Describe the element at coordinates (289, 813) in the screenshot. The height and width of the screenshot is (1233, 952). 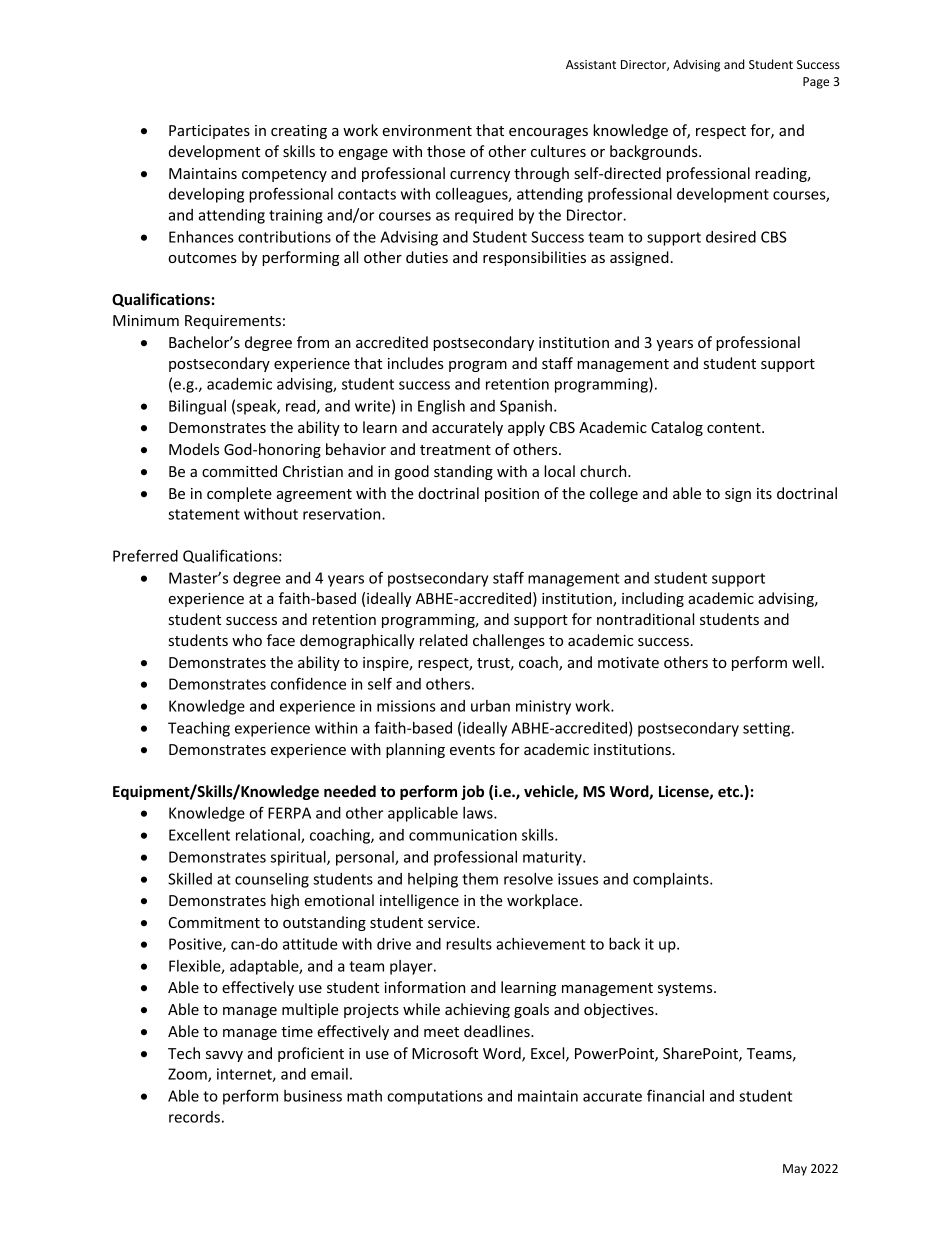
I see `FERPA` at that location.
